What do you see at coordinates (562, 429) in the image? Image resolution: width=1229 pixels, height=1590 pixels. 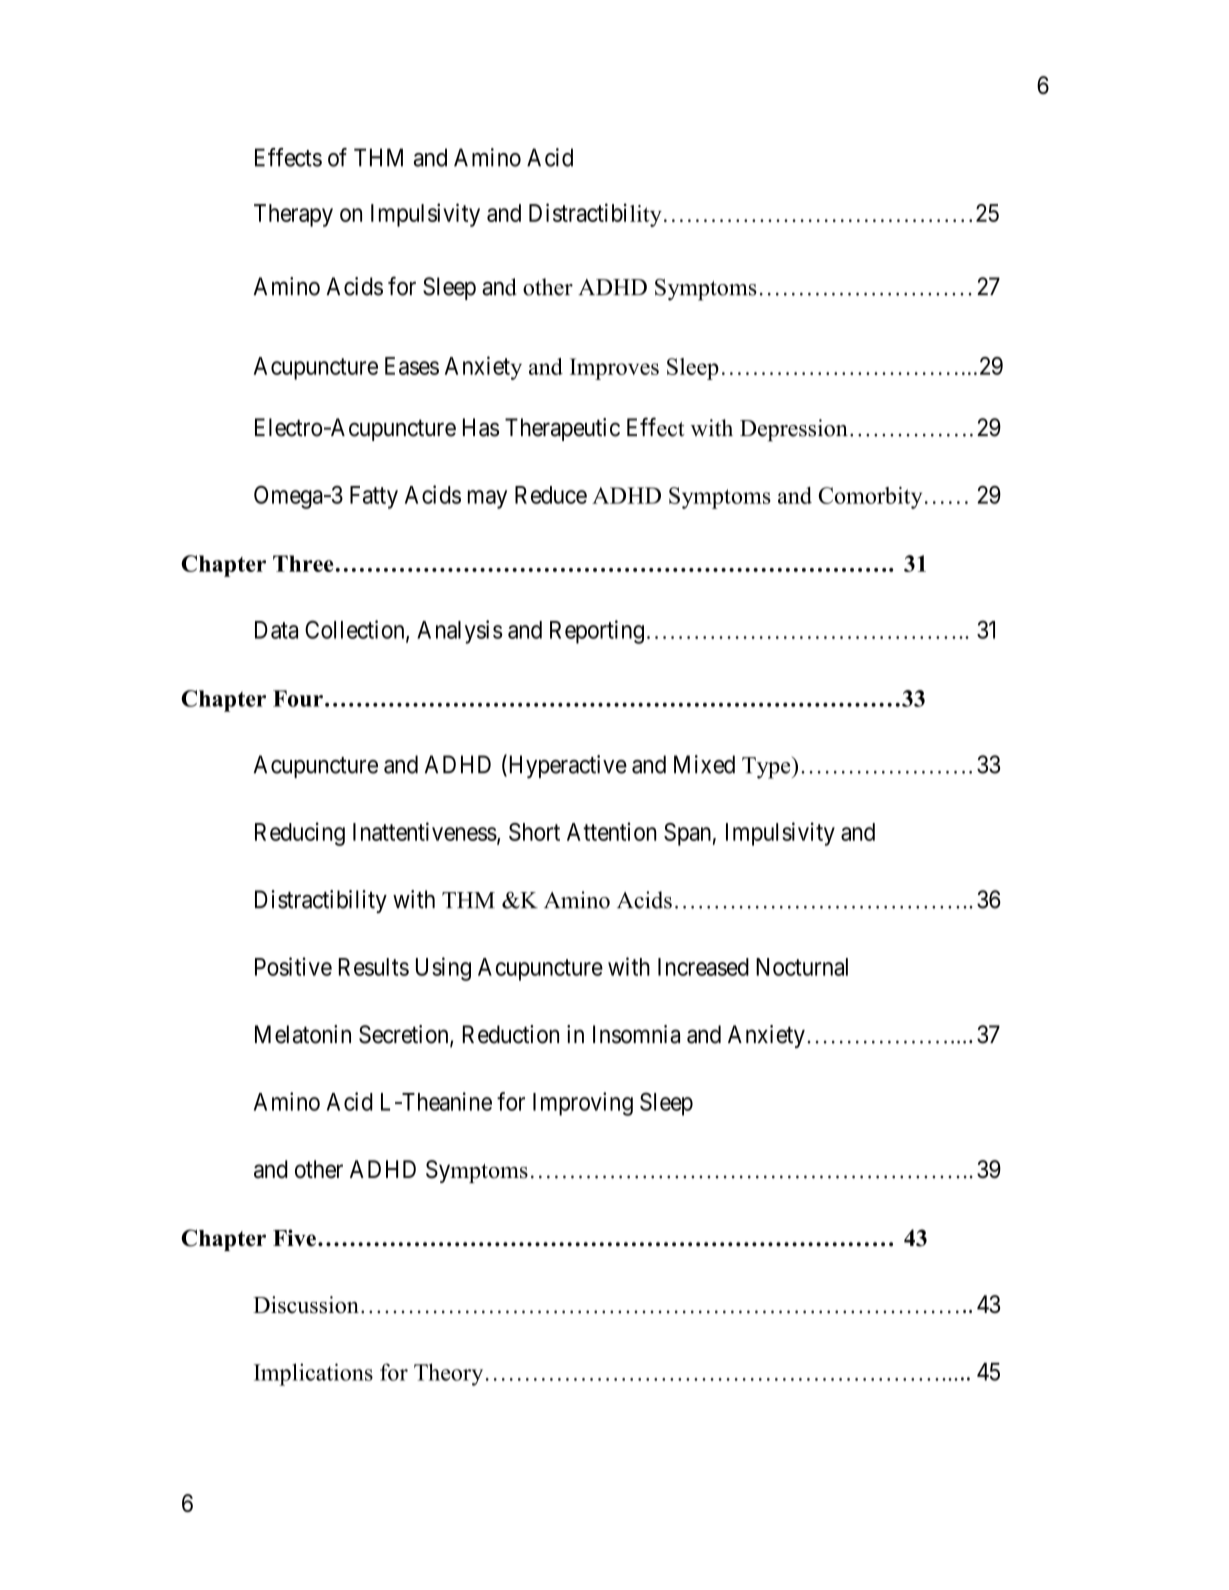 I see `Therapeutic` at bounding box center [562, 429].
